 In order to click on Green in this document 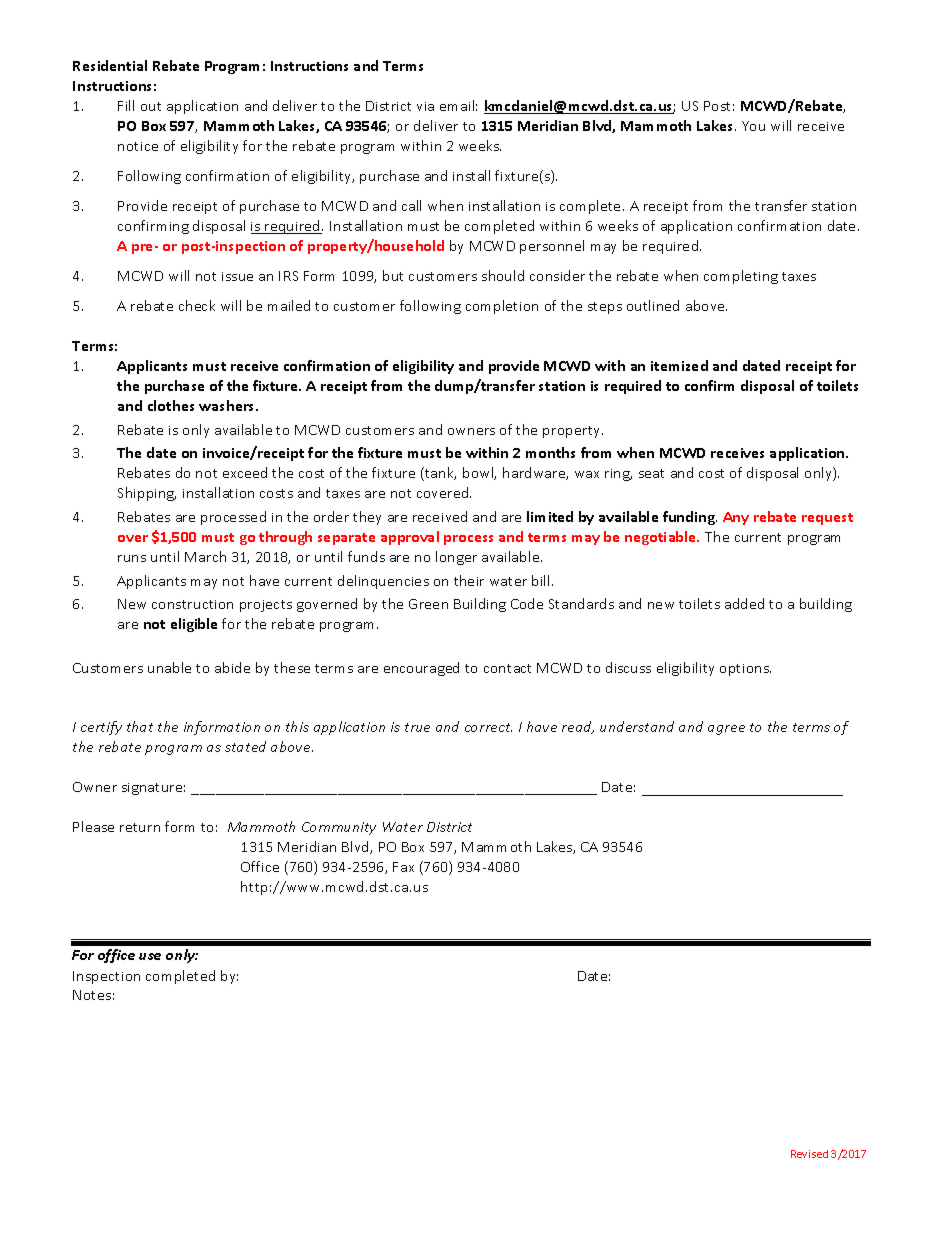, I will do `click(428, 604)`.
